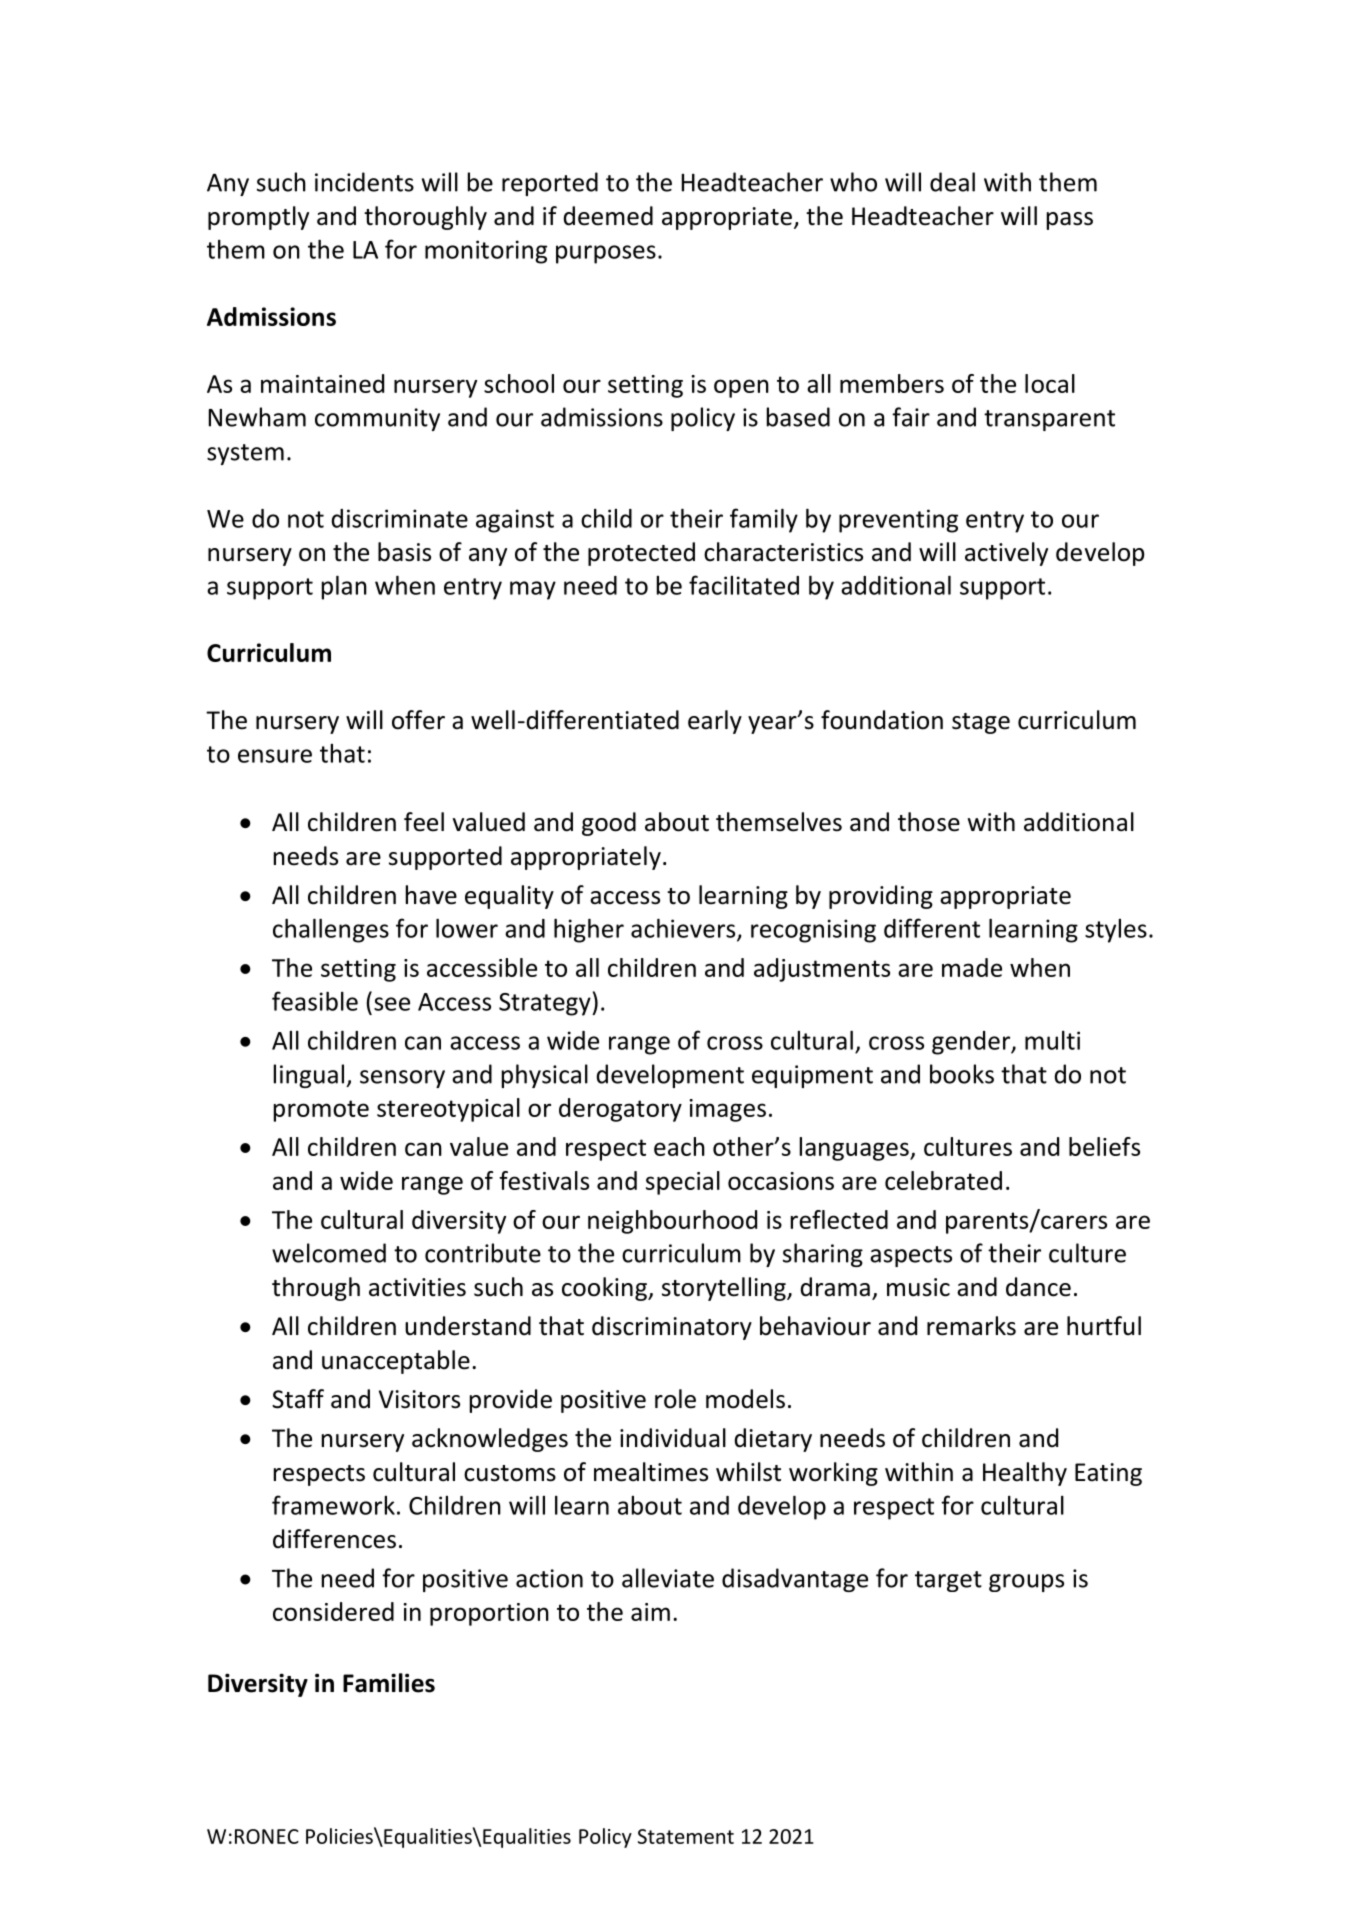 This screenshot has height=1931, width=1366. What do you see at coordinates (608, 216) in the screenshot?
I see `deemed` at bounding box center [608, 216].
